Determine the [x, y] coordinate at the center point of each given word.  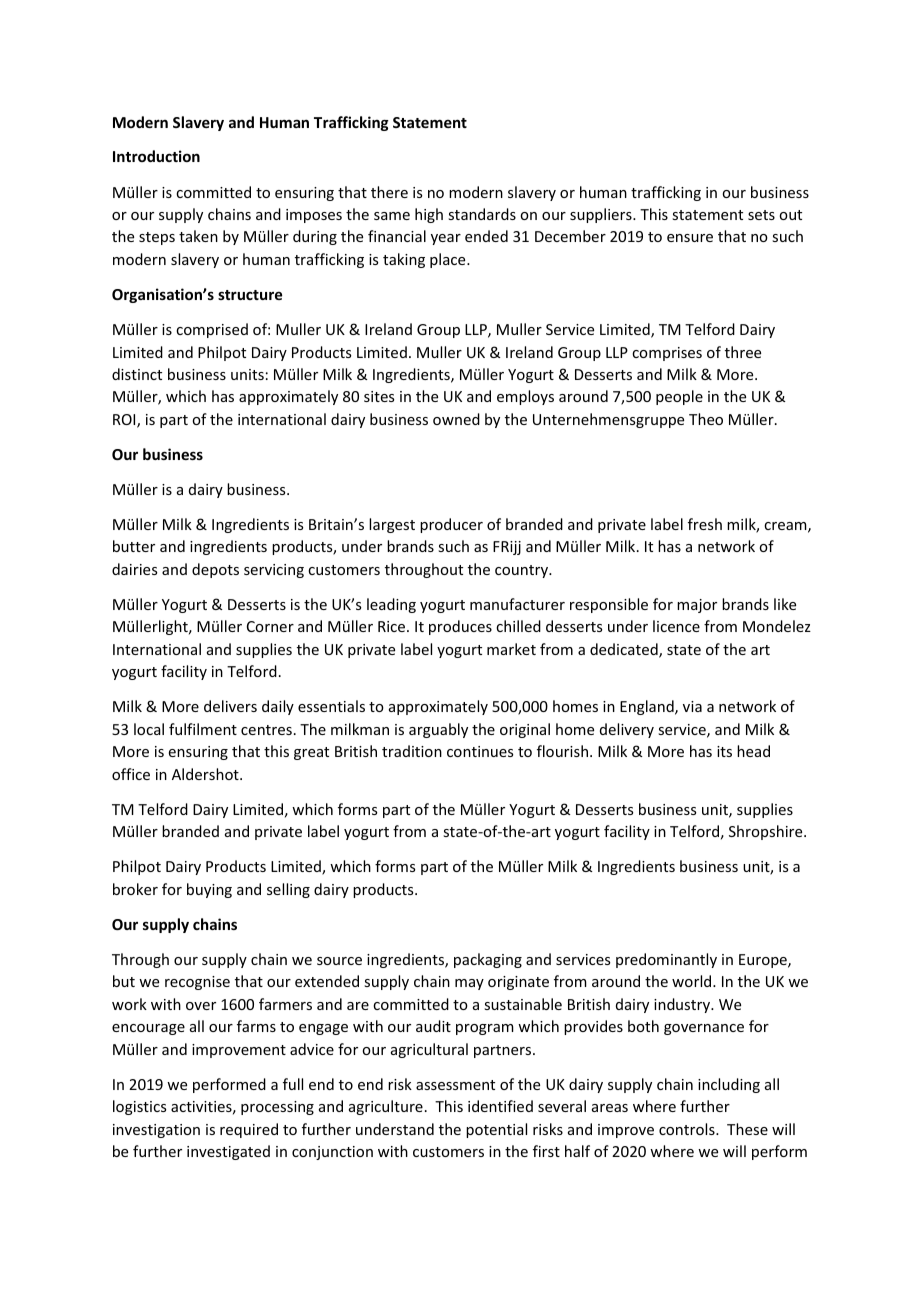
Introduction [156, 156]
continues [480, 751]
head [753, 751]
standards [482, 214]
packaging [488, 960]
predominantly [666, 960]
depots [215, 570]
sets [761, 215]
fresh [705, 524]
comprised [212, 330]
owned [456, 419]
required [249, 1130]
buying [209, 890]
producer [451, 525]
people [679, 397]
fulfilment [203, 729]
